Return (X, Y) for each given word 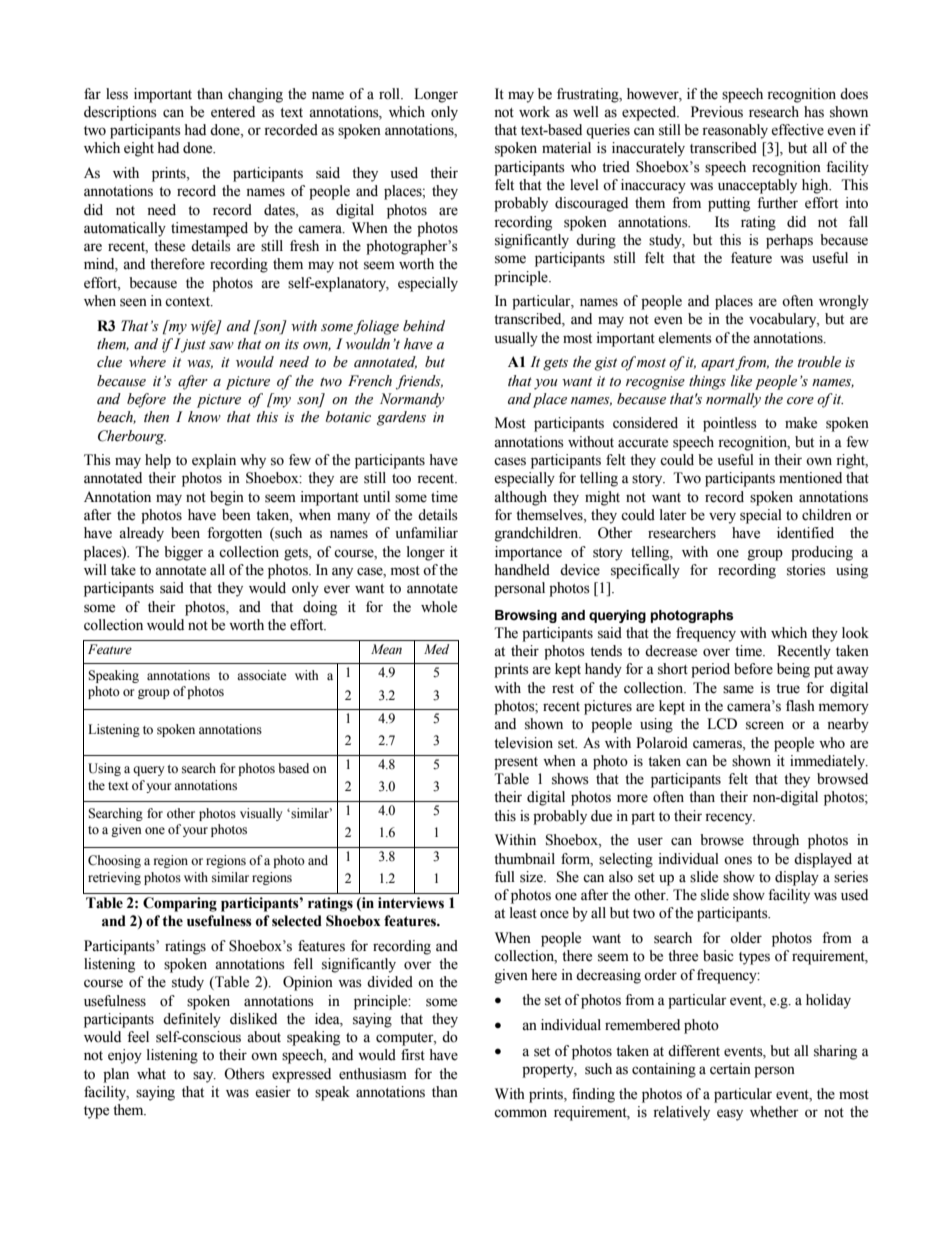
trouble (819, 362)
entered (233, 112)
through (775, 841)
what (151, 1073)
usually (516, 339)
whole (439, 607)
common (520, 1113)
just (193, 345)
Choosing (114, 861)
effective (797, 130)
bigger (183, 553)
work (534, 112)
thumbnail (524, 859)
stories (806, 570)
